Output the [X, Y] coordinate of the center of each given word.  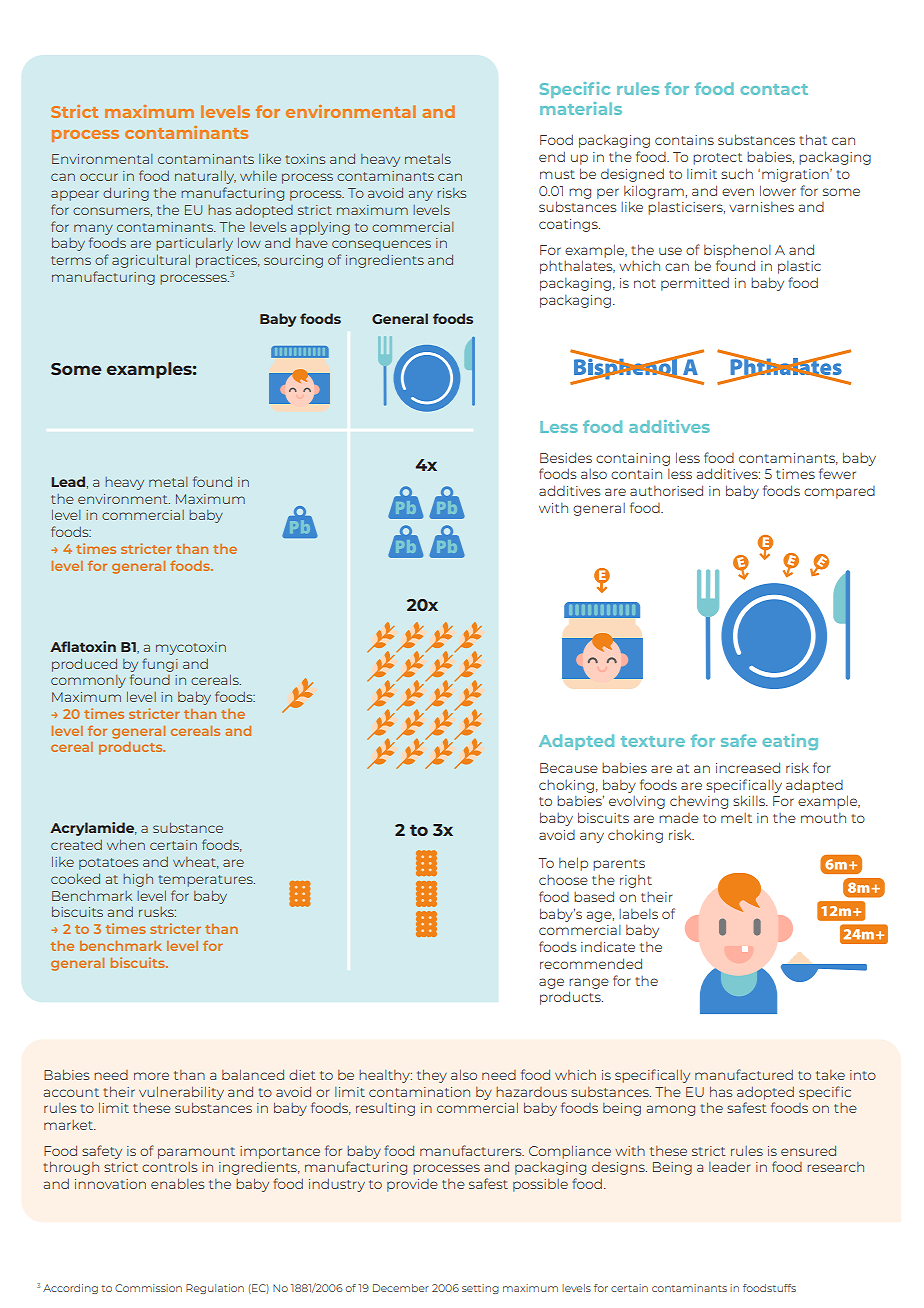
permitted [695, 284]
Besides [566, 457]
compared [839, 492]
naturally [205, 177]
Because [569, 768]
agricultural [151, 261]
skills [750, 800]
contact [774, 89]
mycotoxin [191, 648]
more [151, 1076]
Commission [148, 1288]
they [432, 1076]
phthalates [577, 267]
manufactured [744, 1074]
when [126, 845]
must [557, 174]
